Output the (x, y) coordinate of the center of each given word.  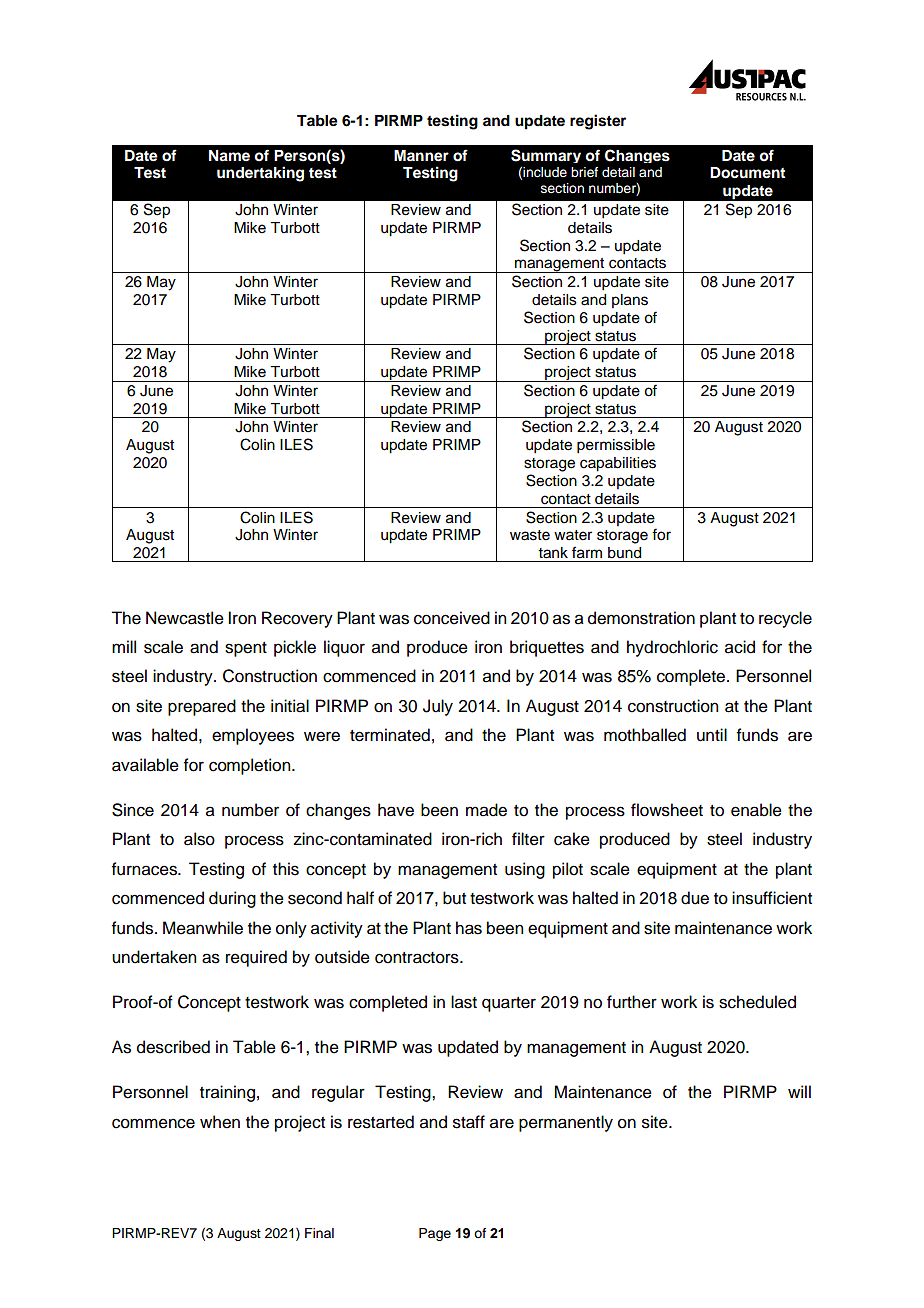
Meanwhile (203, 928)
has (469, 928)
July (438, 707)
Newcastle (185, 618)
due (695, 898)
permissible (616, 446)
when (220, 1122)
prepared (202, 707)
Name (229, 156)
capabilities (618, 464)
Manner (421, 156)
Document (747, 173)
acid (740, 647)
